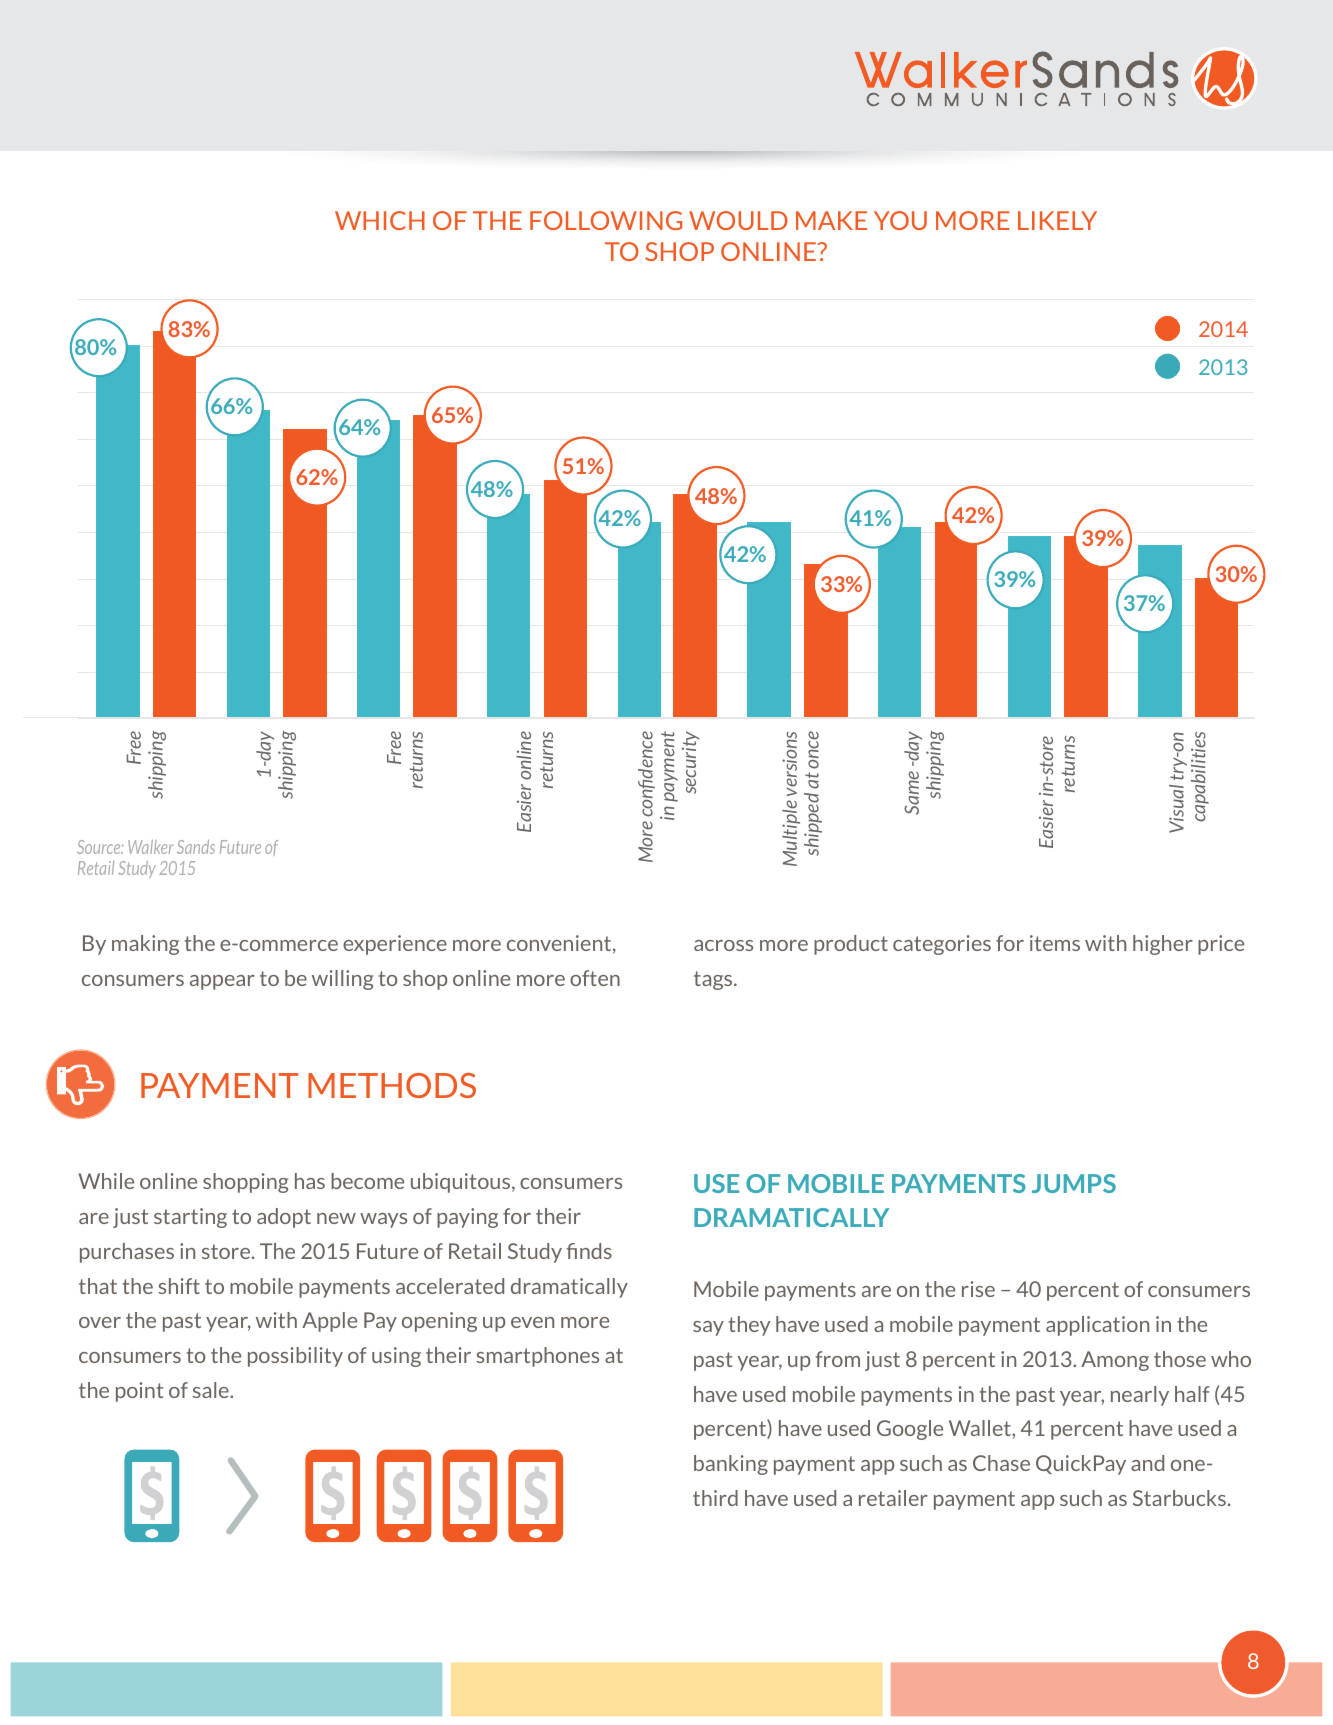 Image resolution: width=1333 pixels, height=1725 pixels. What do you see at coordinates (212, 1390) in the page?
I see `sale` at bounding box center [212, 1390].
